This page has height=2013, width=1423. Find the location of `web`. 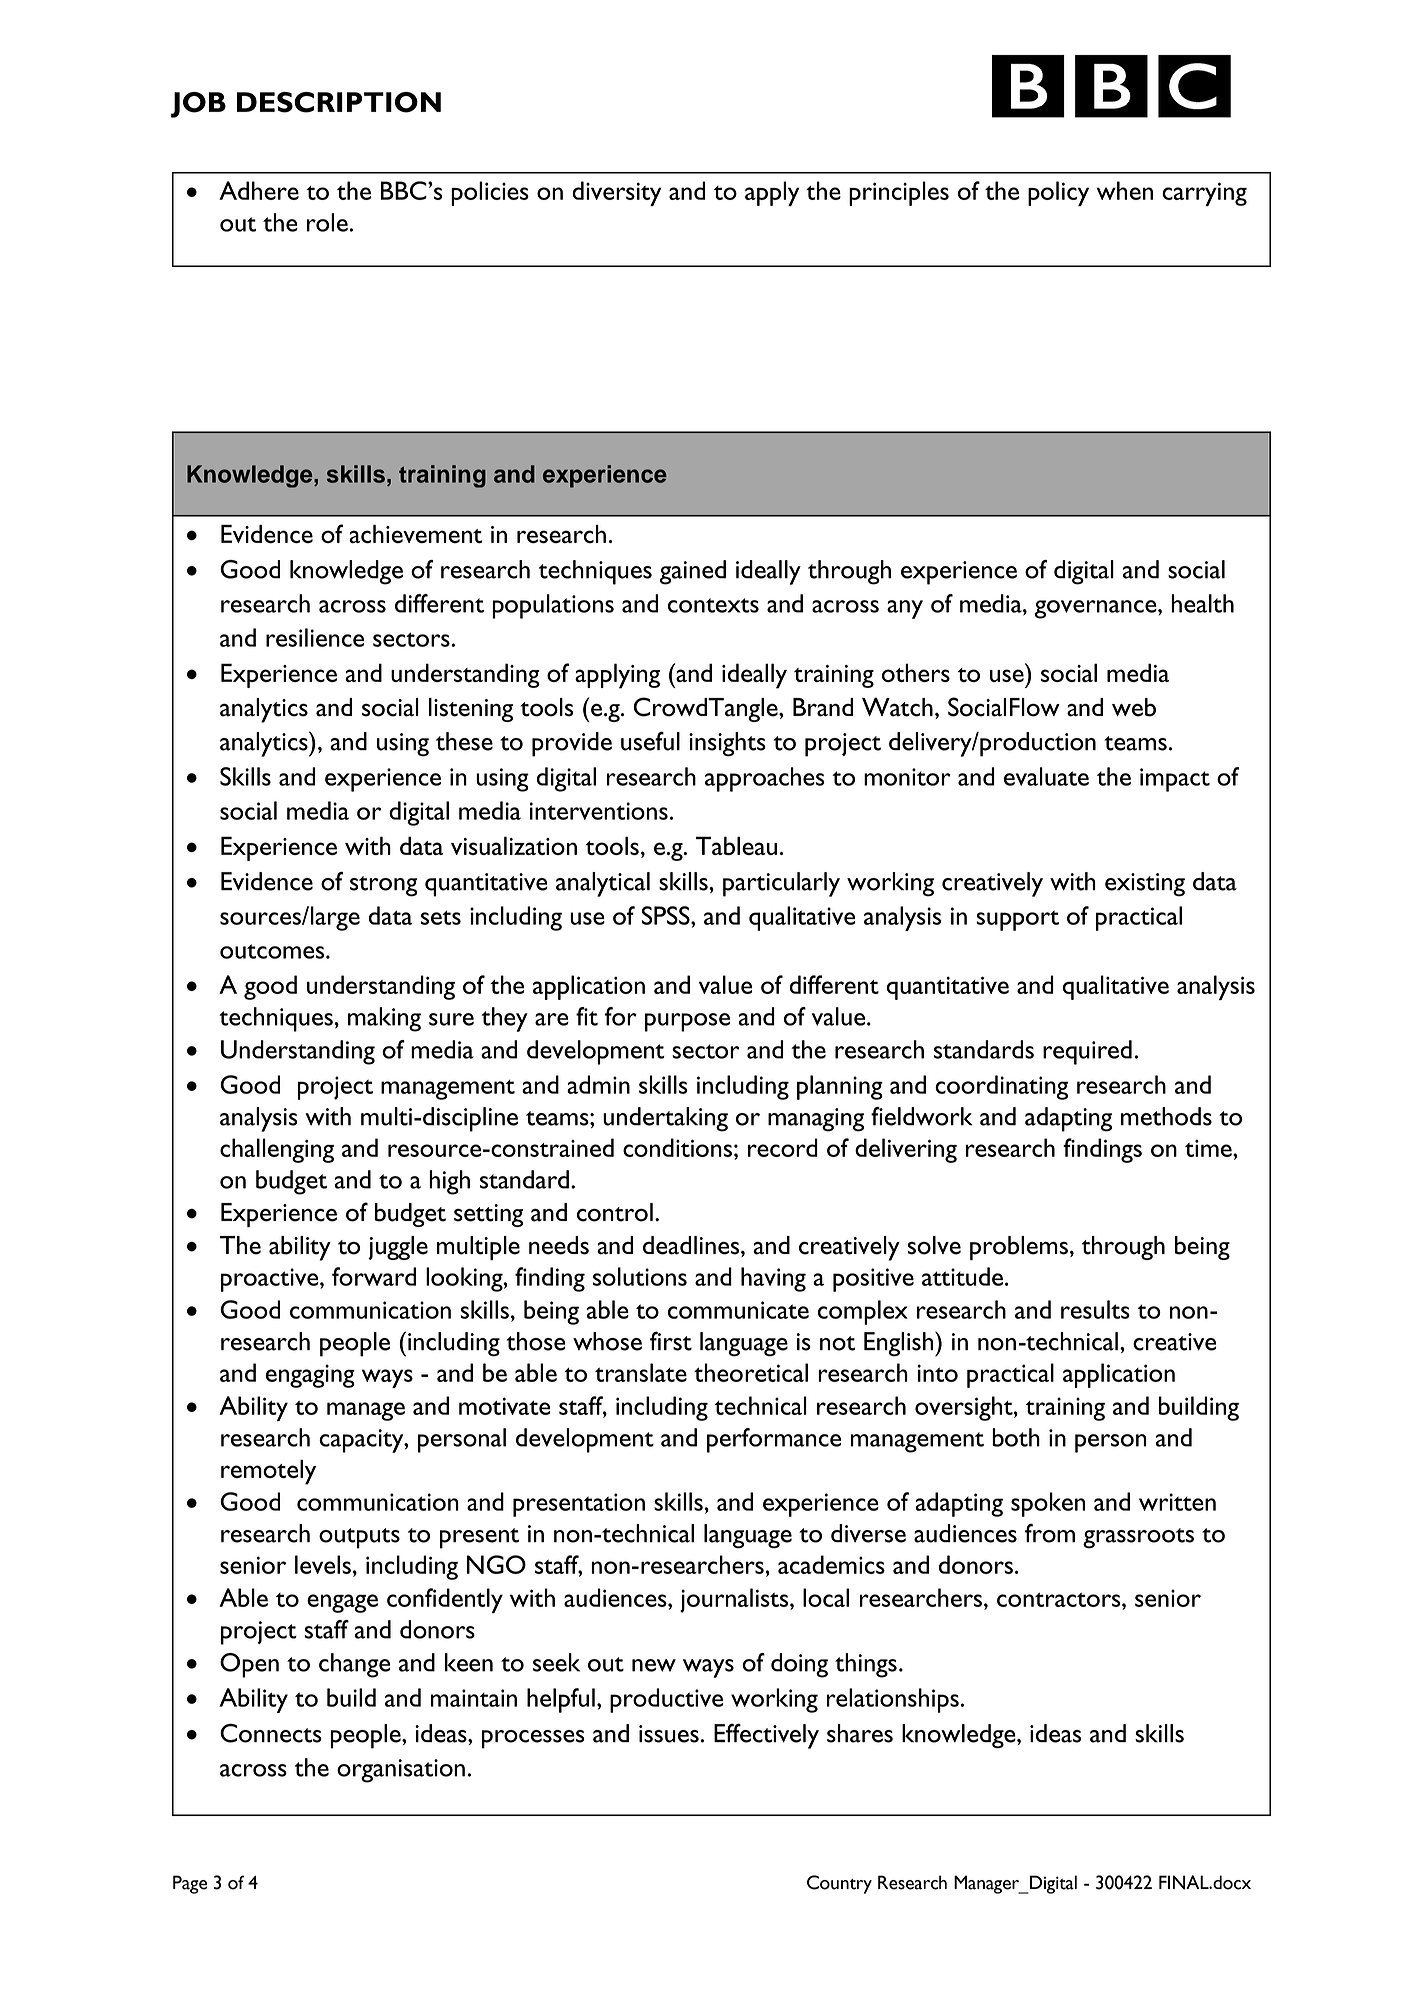

web is located at coordinates (1134, 707).
